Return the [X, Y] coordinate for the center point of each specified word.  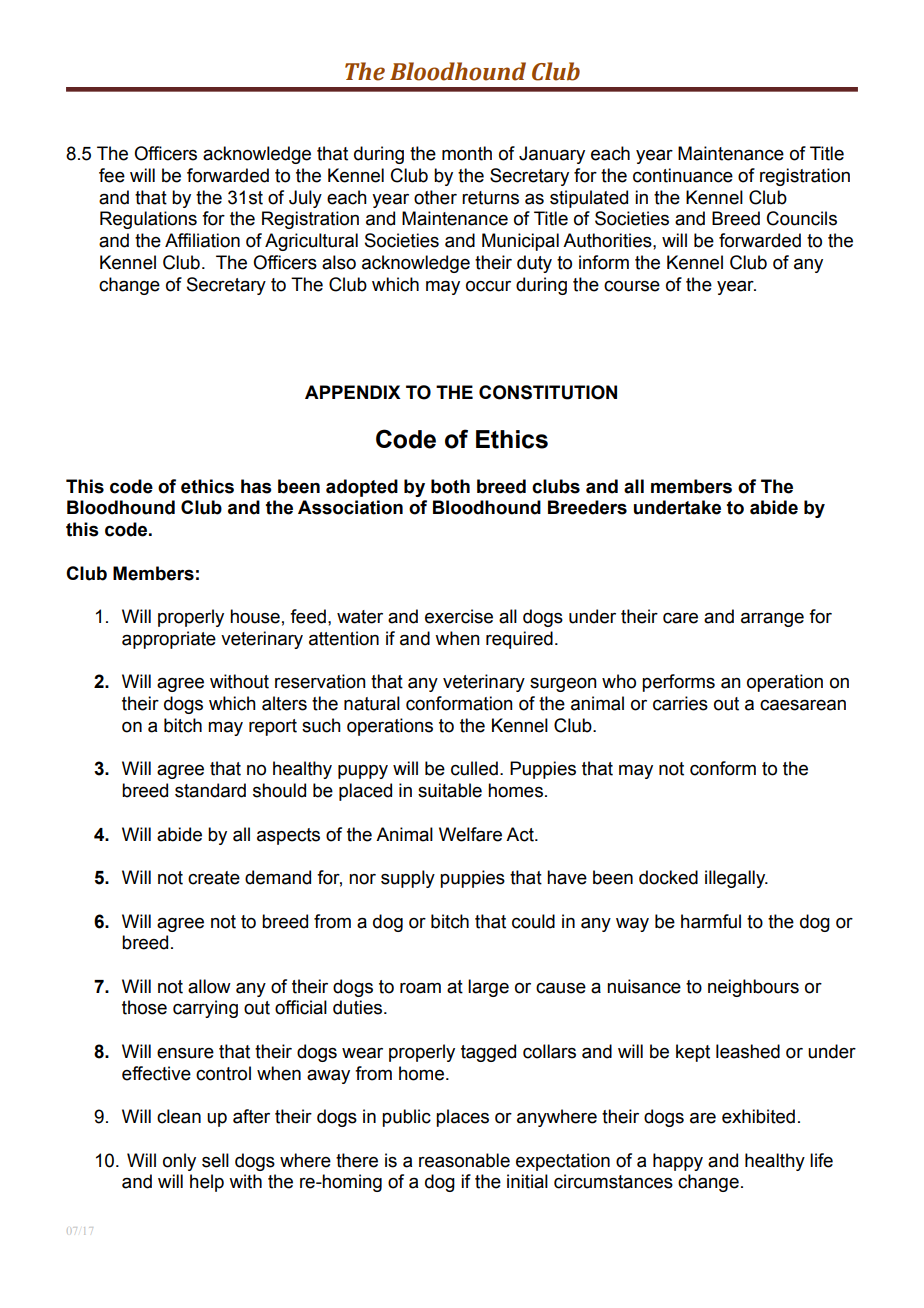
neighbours [753, 988]
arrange [772, 619]
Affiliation [202, 240]
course [632, 286]
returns [490, 198]
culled [474, 768]
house [255, 616]
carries [680, 703]
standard [210, 790]
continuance [683, 175]
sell [215, 1160]
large [488, 988]
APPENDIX [353, 392]
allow [209, 986]
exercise [459, 616]
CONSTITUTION [548, 392]
